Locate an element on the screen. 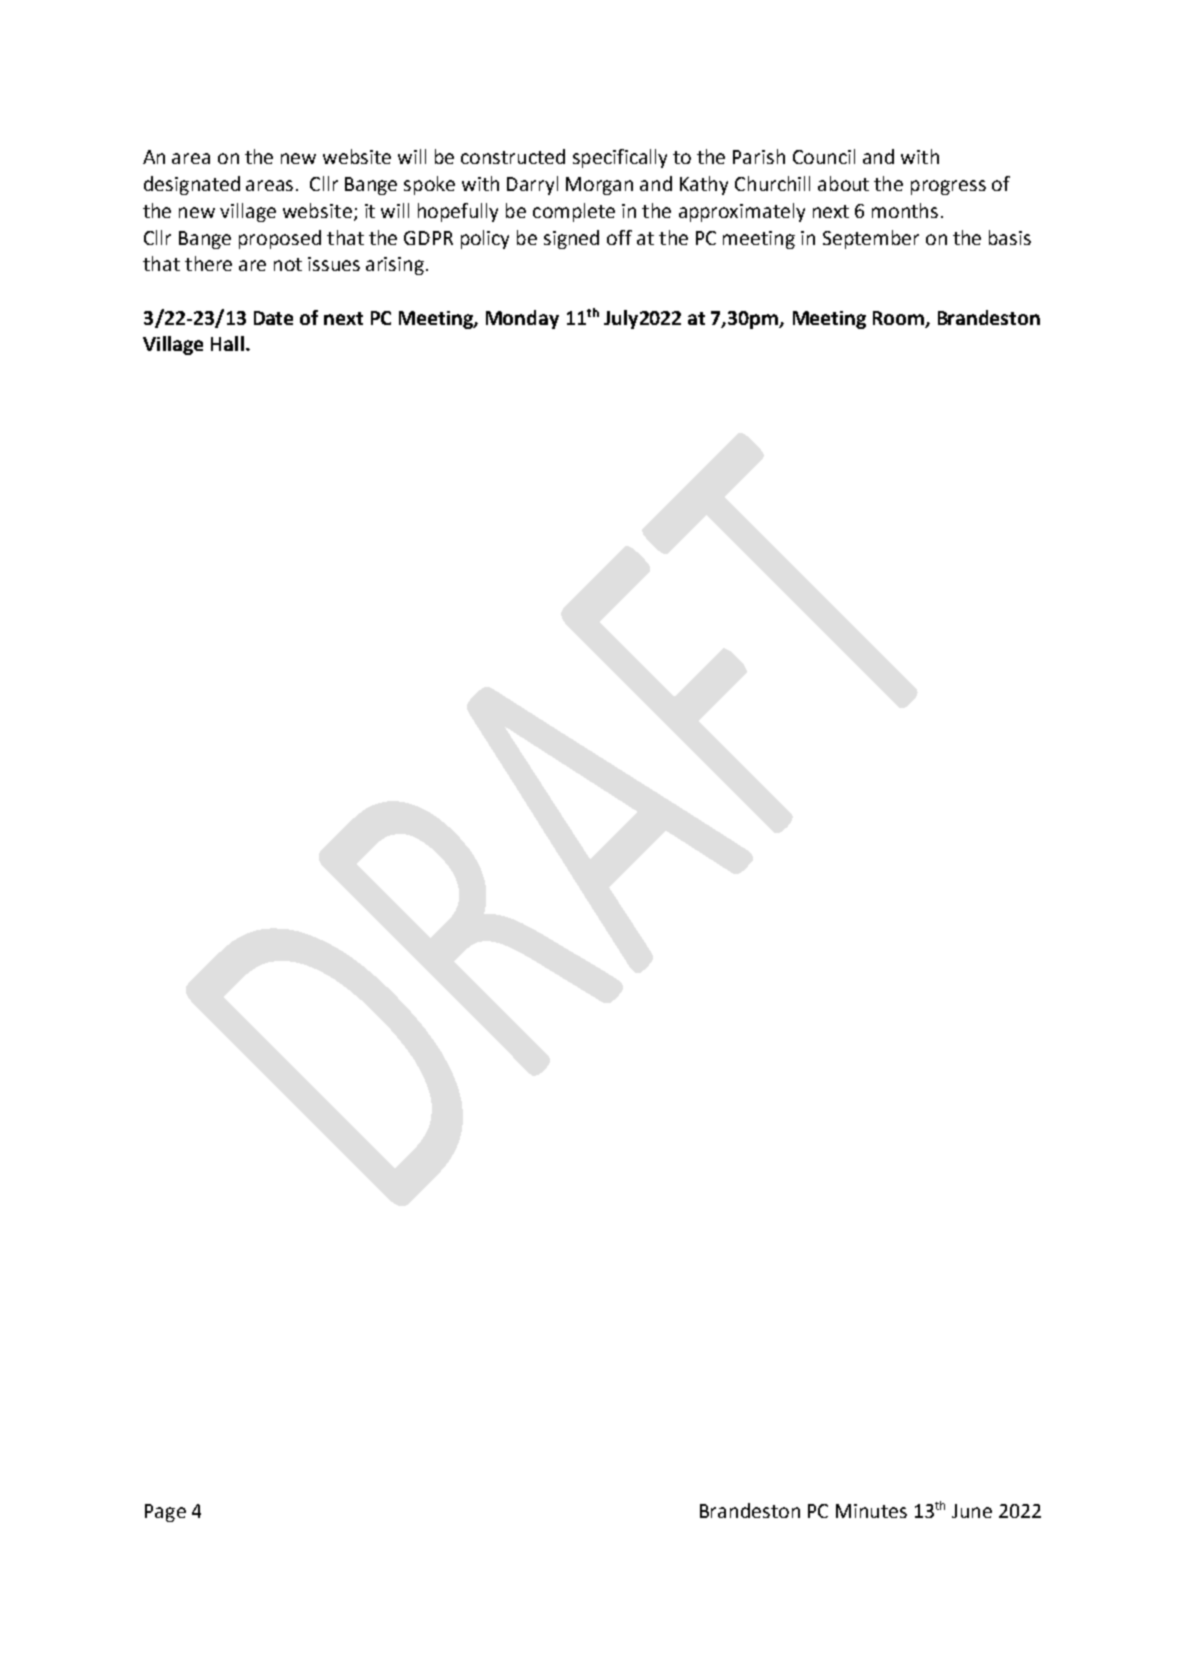 This screenshot has width=1185, height=1677. Morgan is located at coordinates (599, 186).
